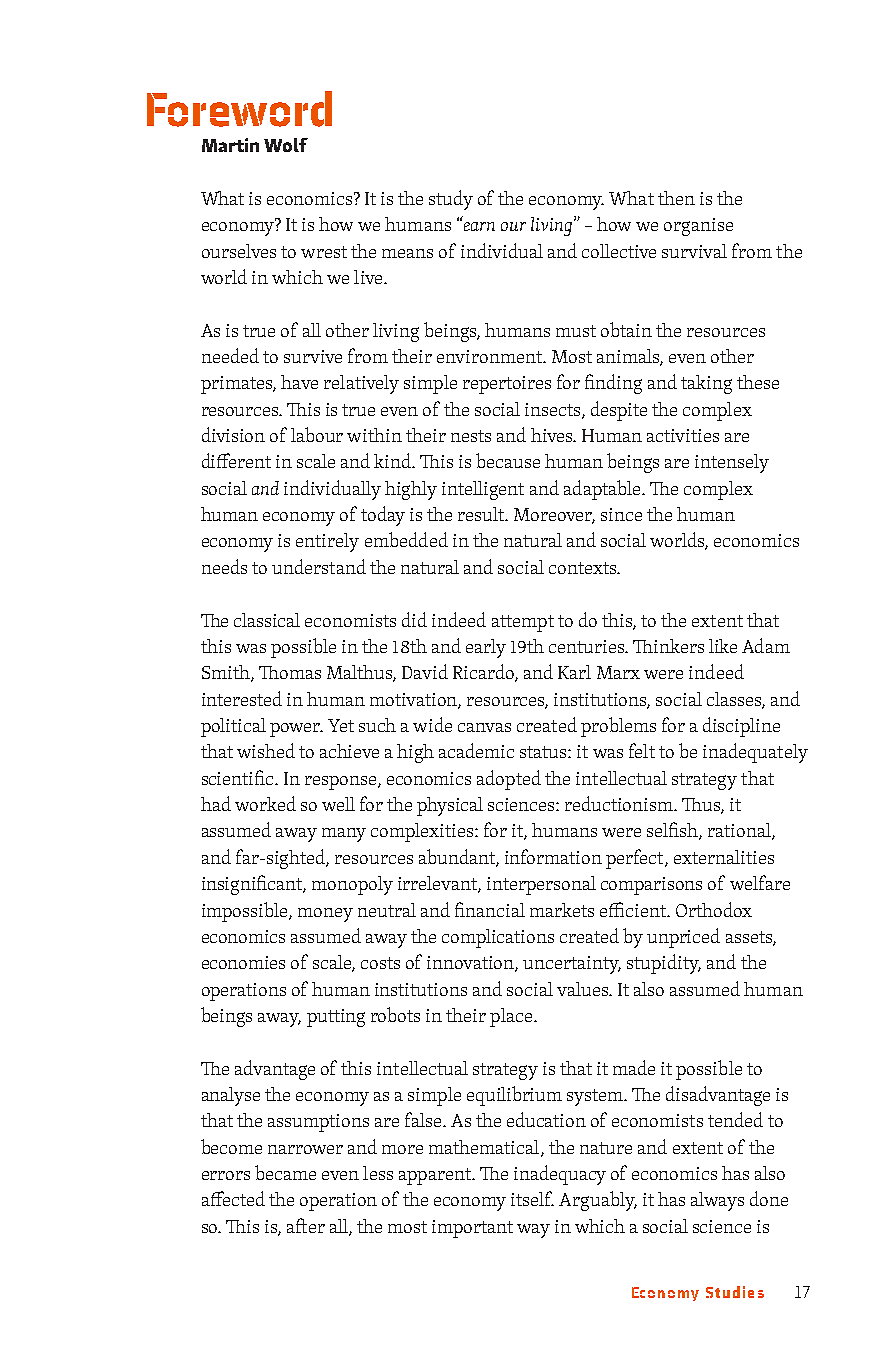 This screenshot has width=896, height=1345. Describe the element at coordinates (324, 252) in the screenshot. I see `wrest` at that location.
